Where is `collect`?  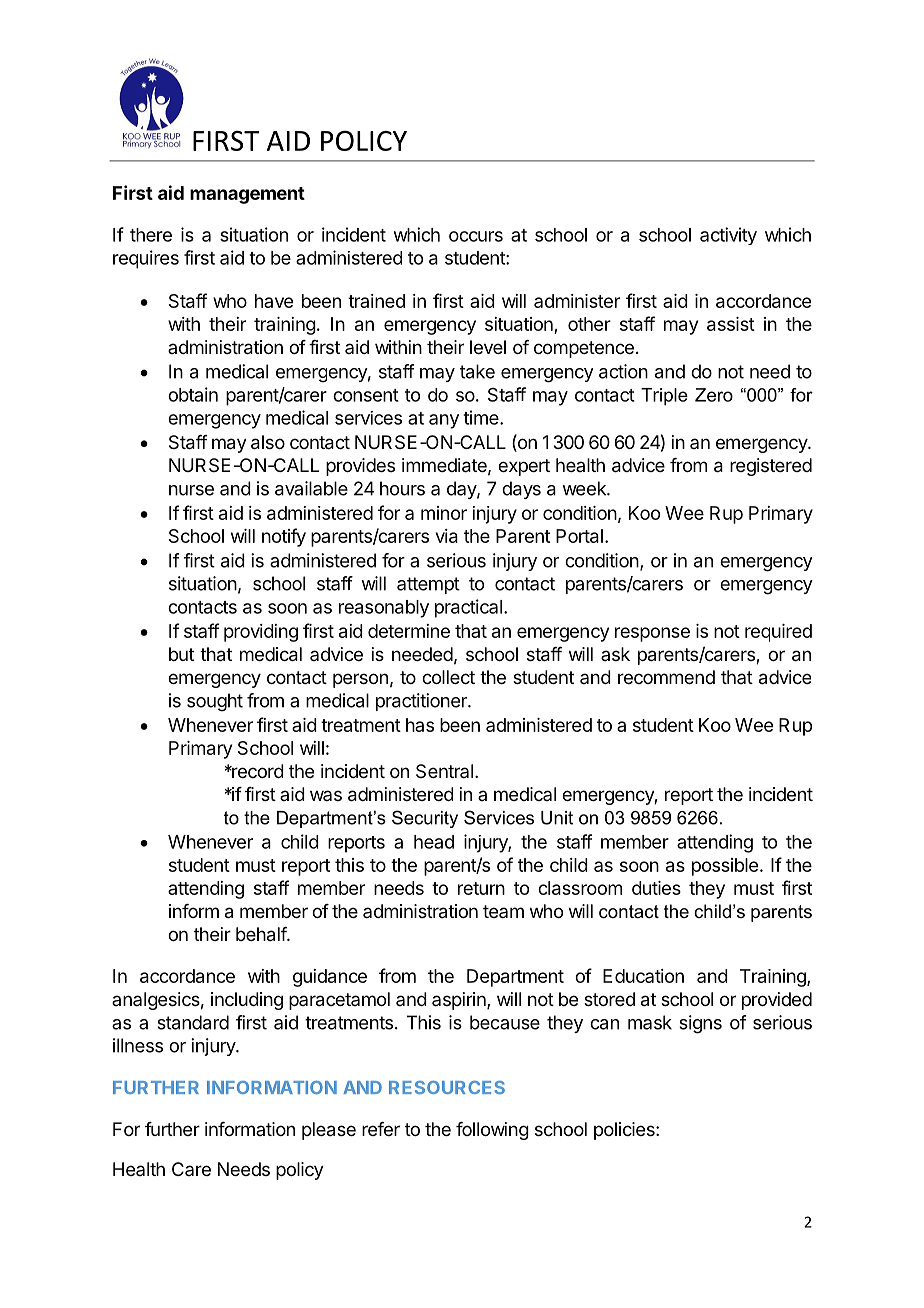 collect is located at coordinates (448, 677).
